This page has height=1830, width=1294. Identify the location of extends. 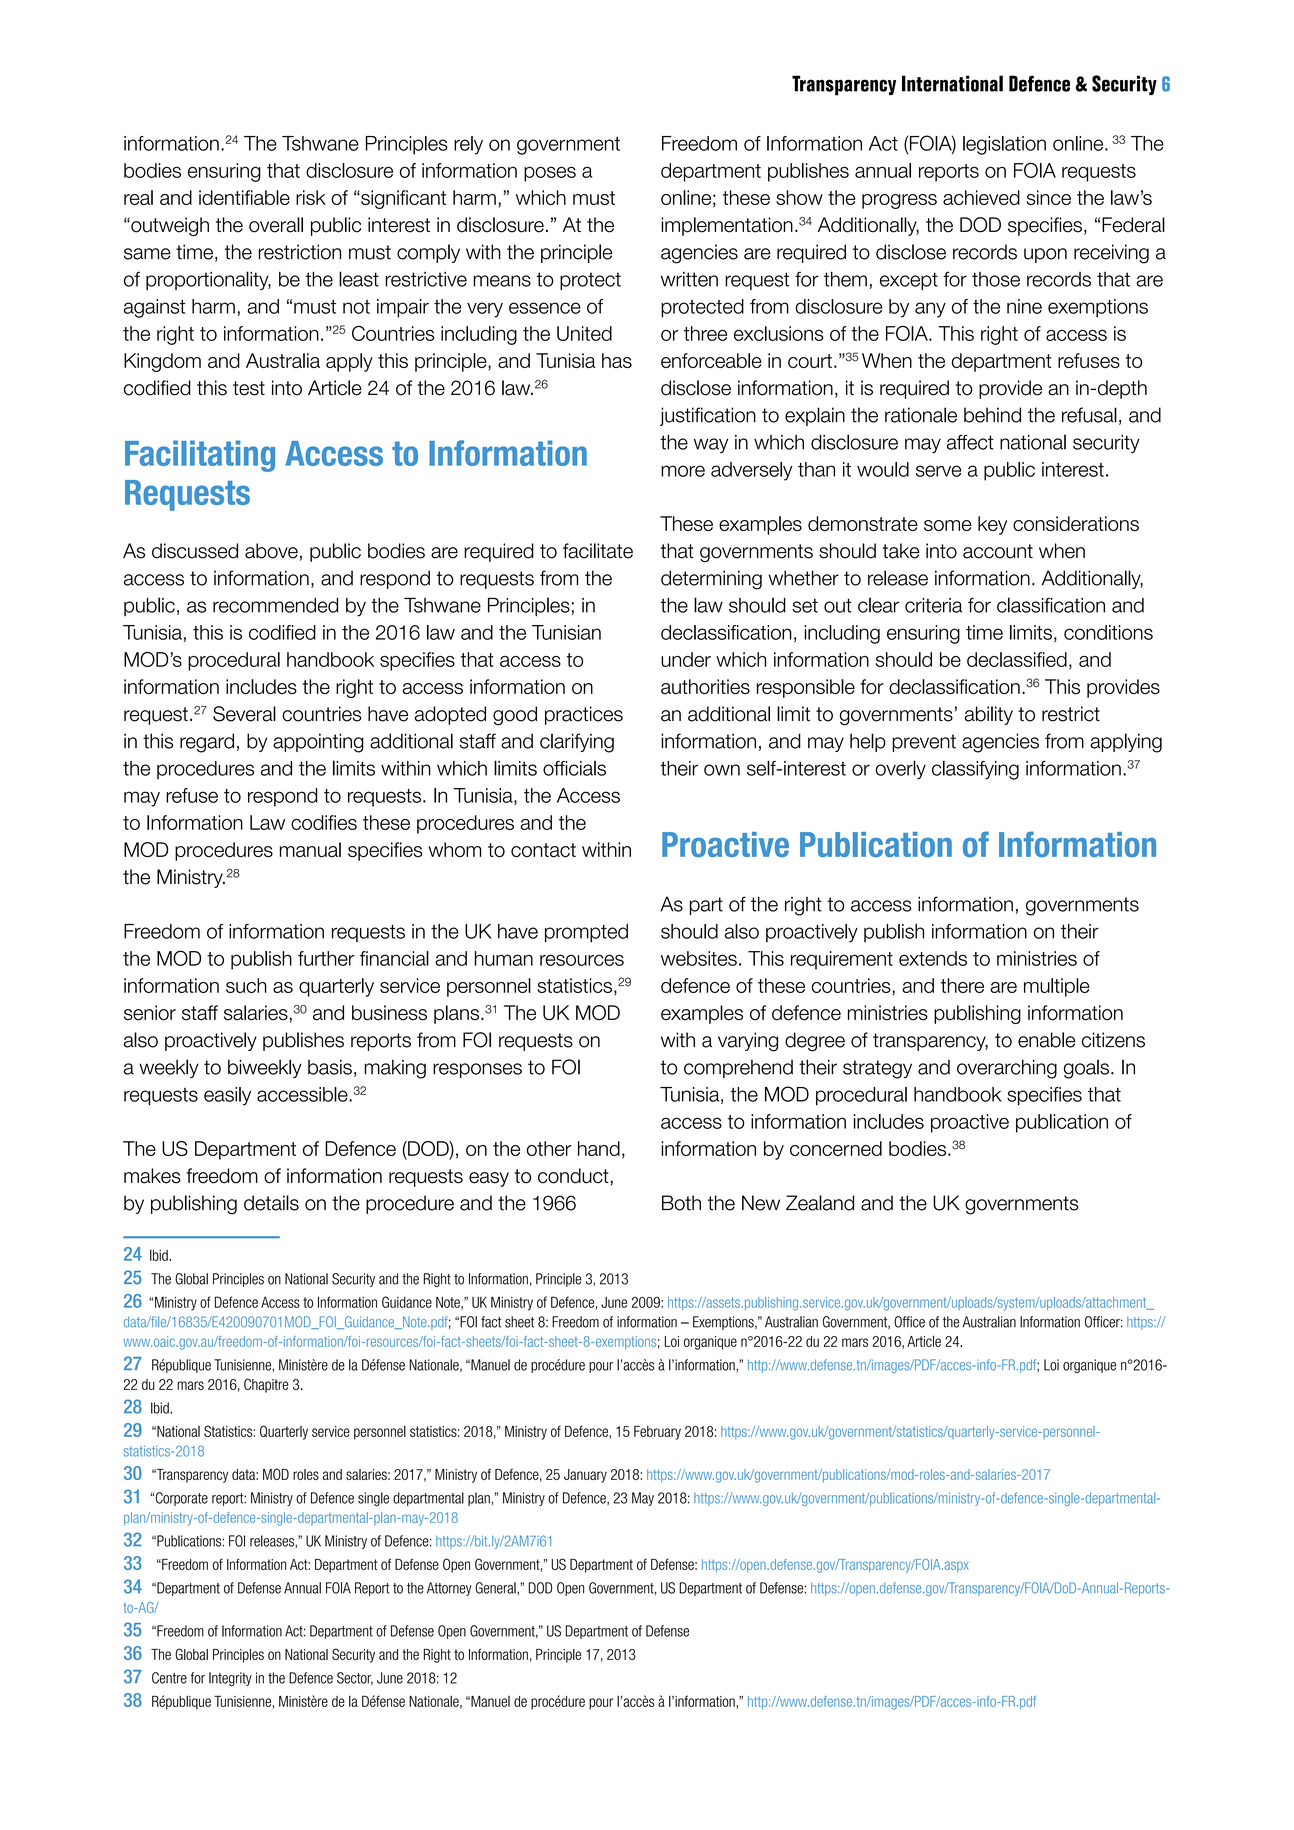
(933, 958).
